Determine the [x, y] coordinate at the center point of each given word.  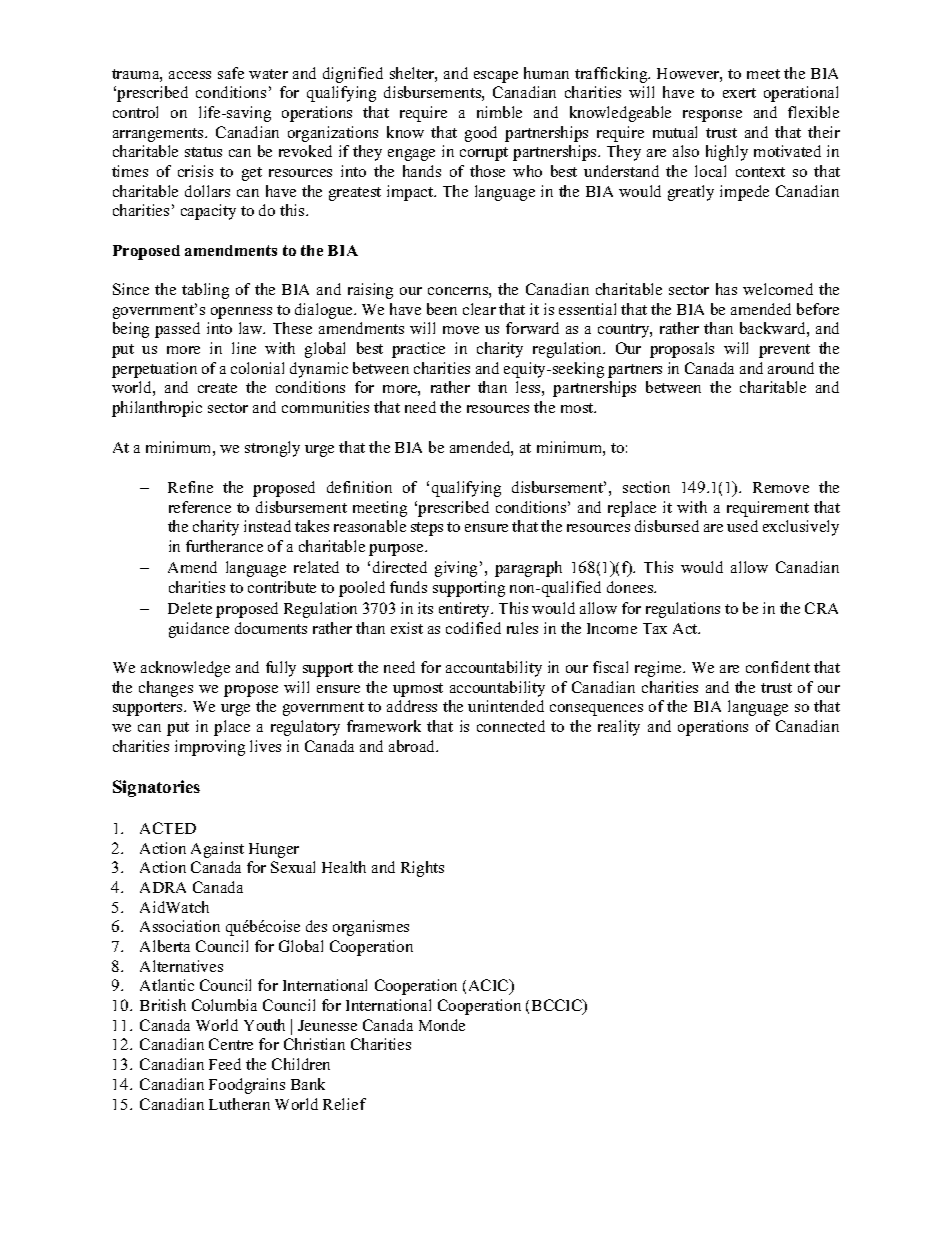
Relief [344, 1104]
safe [231, 73]
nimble [499, 112]
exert [739, 93]
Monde [442, 1025]
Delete [190, 608]
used [742, 526]
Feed [225, 1064]
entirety [466, 610]
